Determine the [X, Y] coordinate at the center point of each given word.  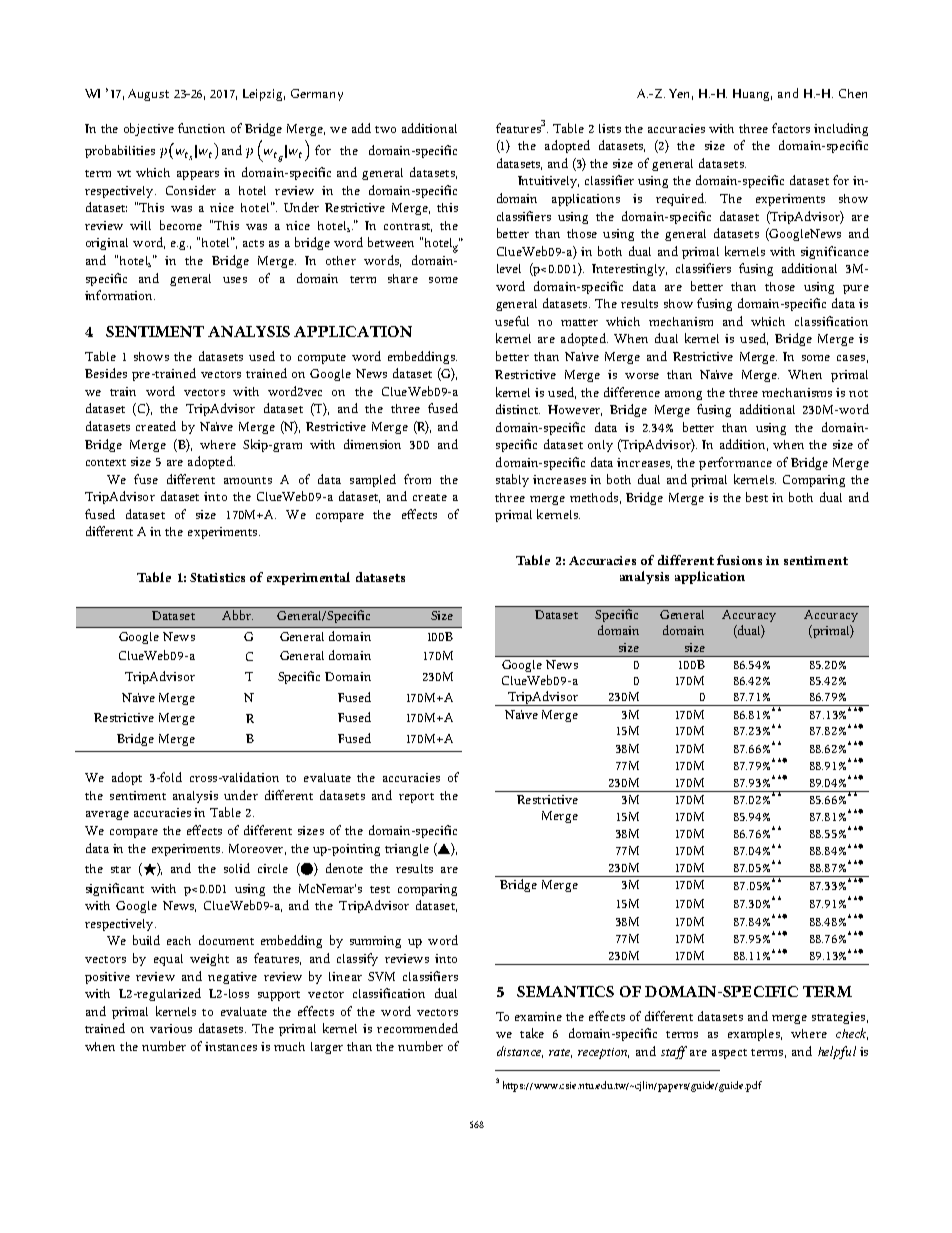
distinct [518, 409]
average [107, 815]
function [201, 128]
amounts [248, 480]
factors [791, 128]
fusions [739, 560]
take [532, 1033]
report [416, 798]
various [171, 1028]
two [385, 129]
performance [735, 463]
